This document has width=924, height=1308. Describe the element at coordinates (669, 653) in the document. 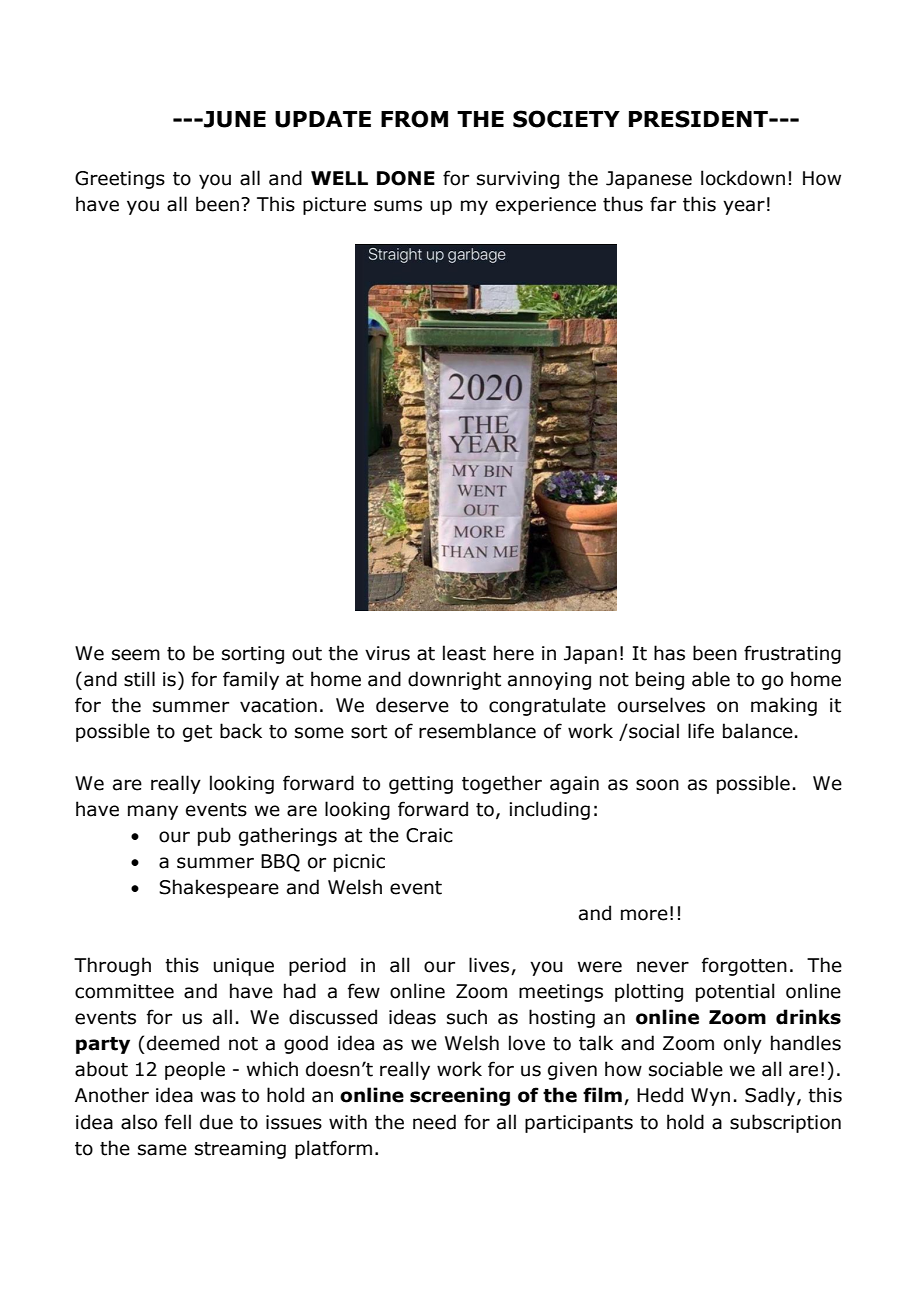

I see `has` at that location.
